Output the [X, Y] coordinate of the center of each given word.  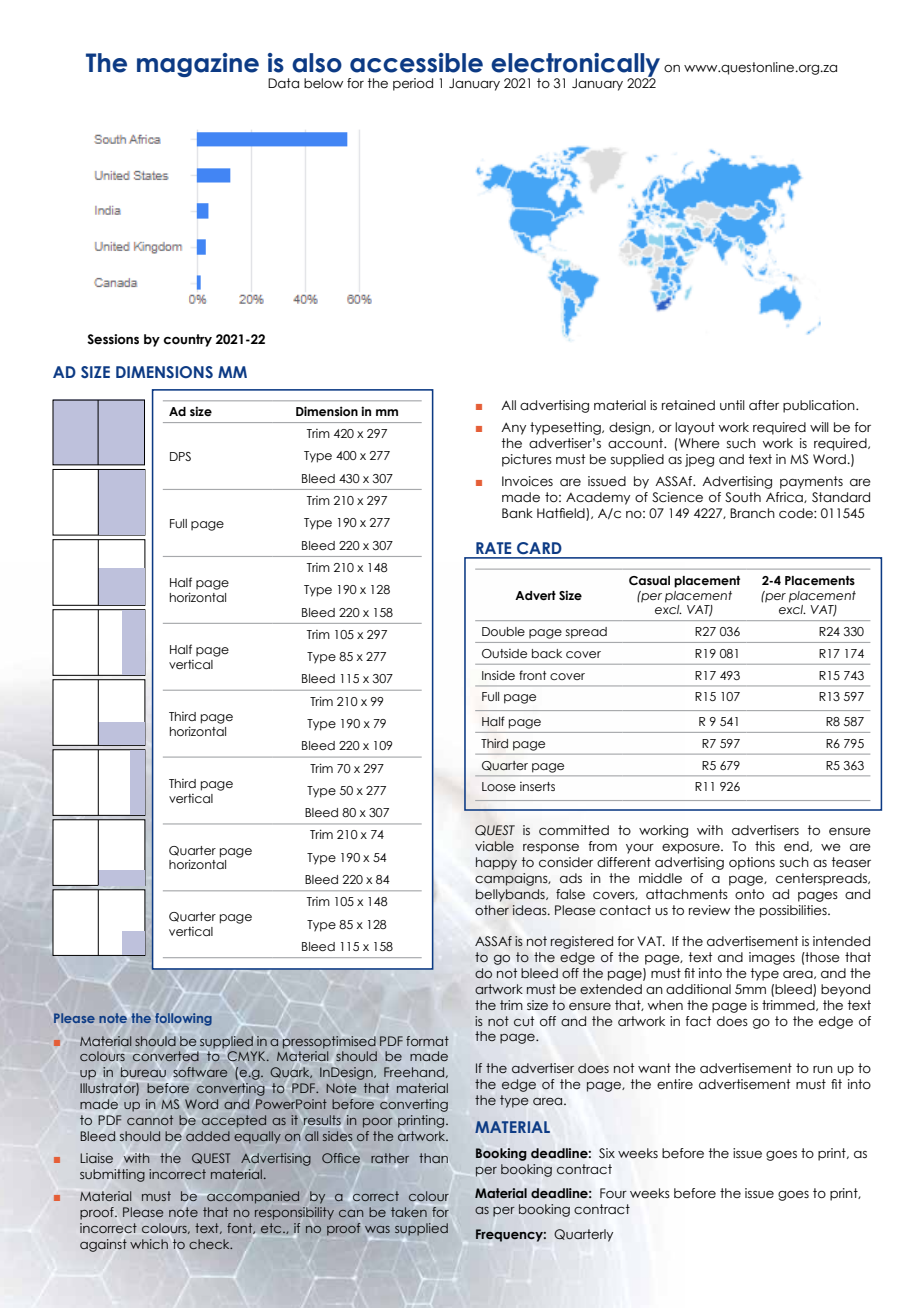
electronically [575, 66]
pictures [527, 460]
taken [409, 1212]
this [765, 846]
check [210, 1244]
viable [494, 846]
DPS [180, 456]
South [743, 497]
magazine [198, 65]
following [183, 1019]
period [413, 84]
